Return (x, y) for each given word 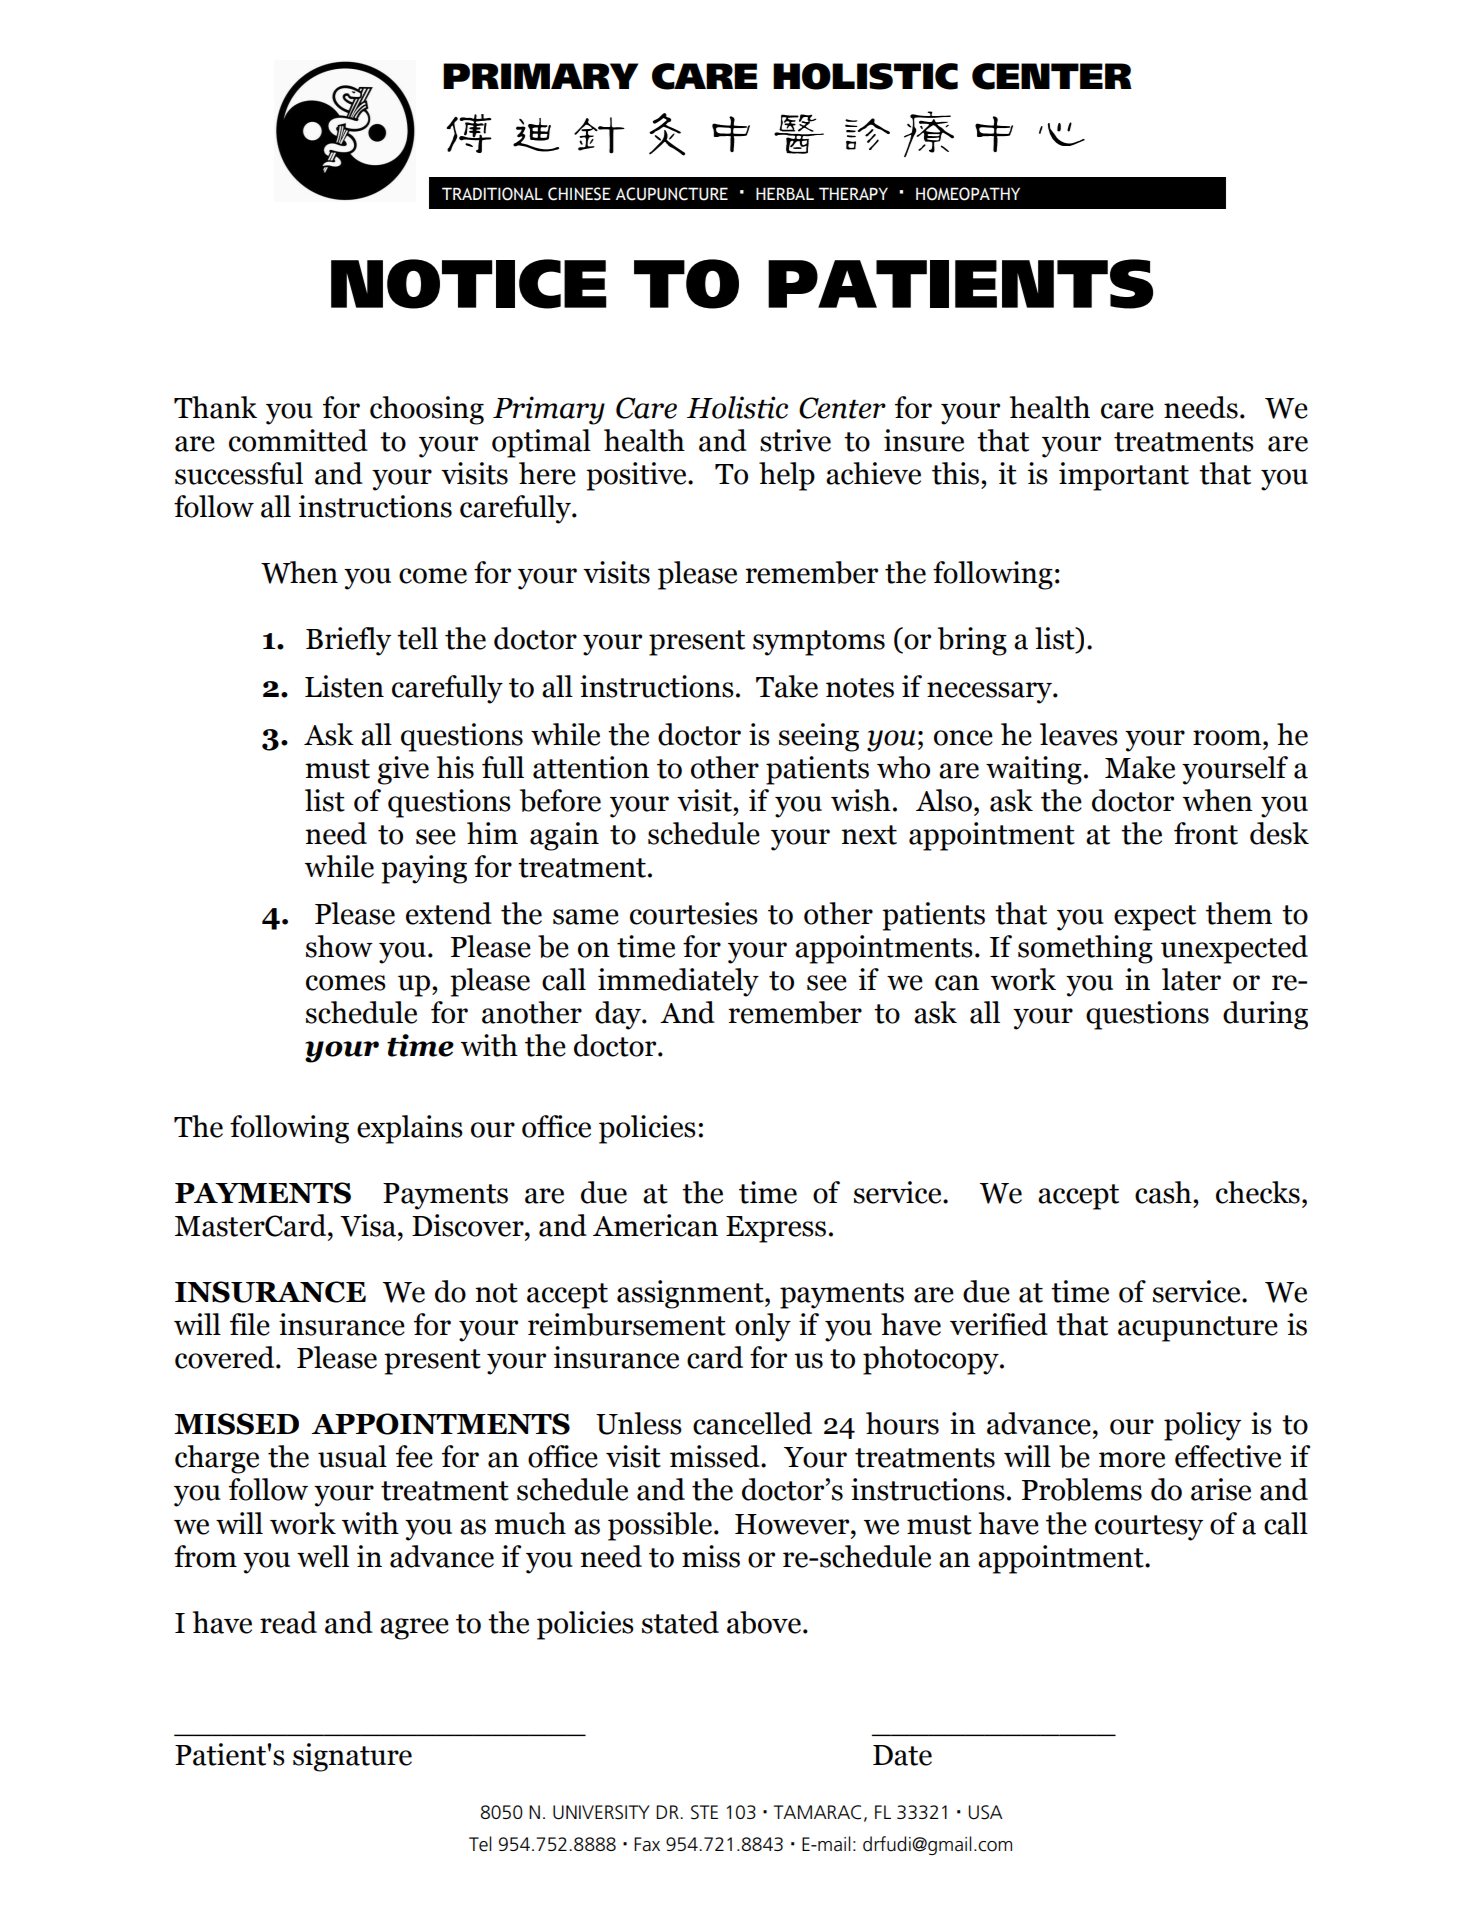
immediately (678, 982)
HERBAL (785, 193)
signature (352, 1757)
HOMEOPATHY (968, 194)
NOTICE (469, 284)
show (339, 946)
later (1191, 979)
